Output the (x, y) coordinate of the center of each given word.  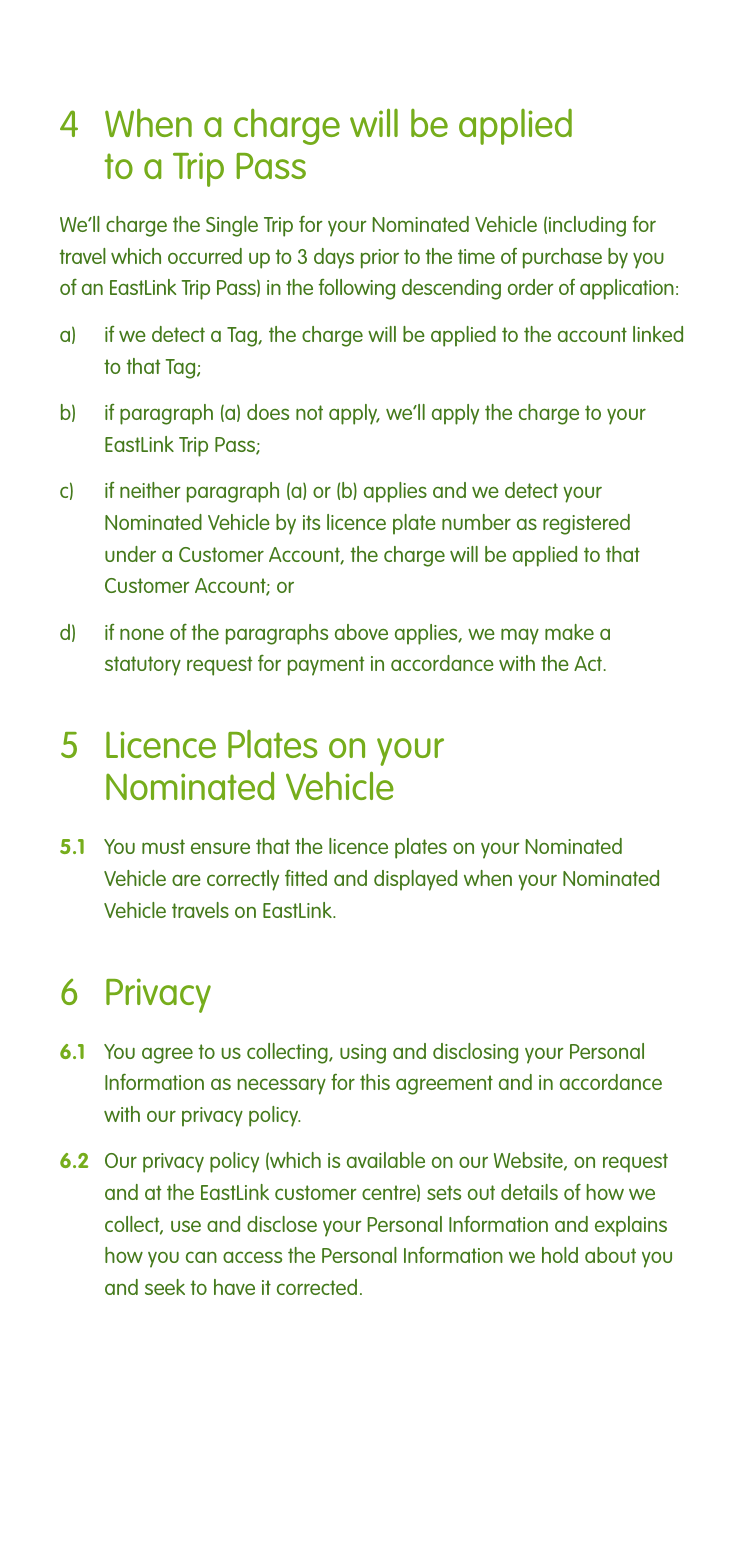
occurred (205, 256)
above (361, 632)
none (142, 634)
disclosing (475, 1053)
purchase (562, 258)
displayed (415, 880)
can (201, 1257)
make (569, 632)
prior (380, 259)
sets (444, 1192)
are (186, 880)
